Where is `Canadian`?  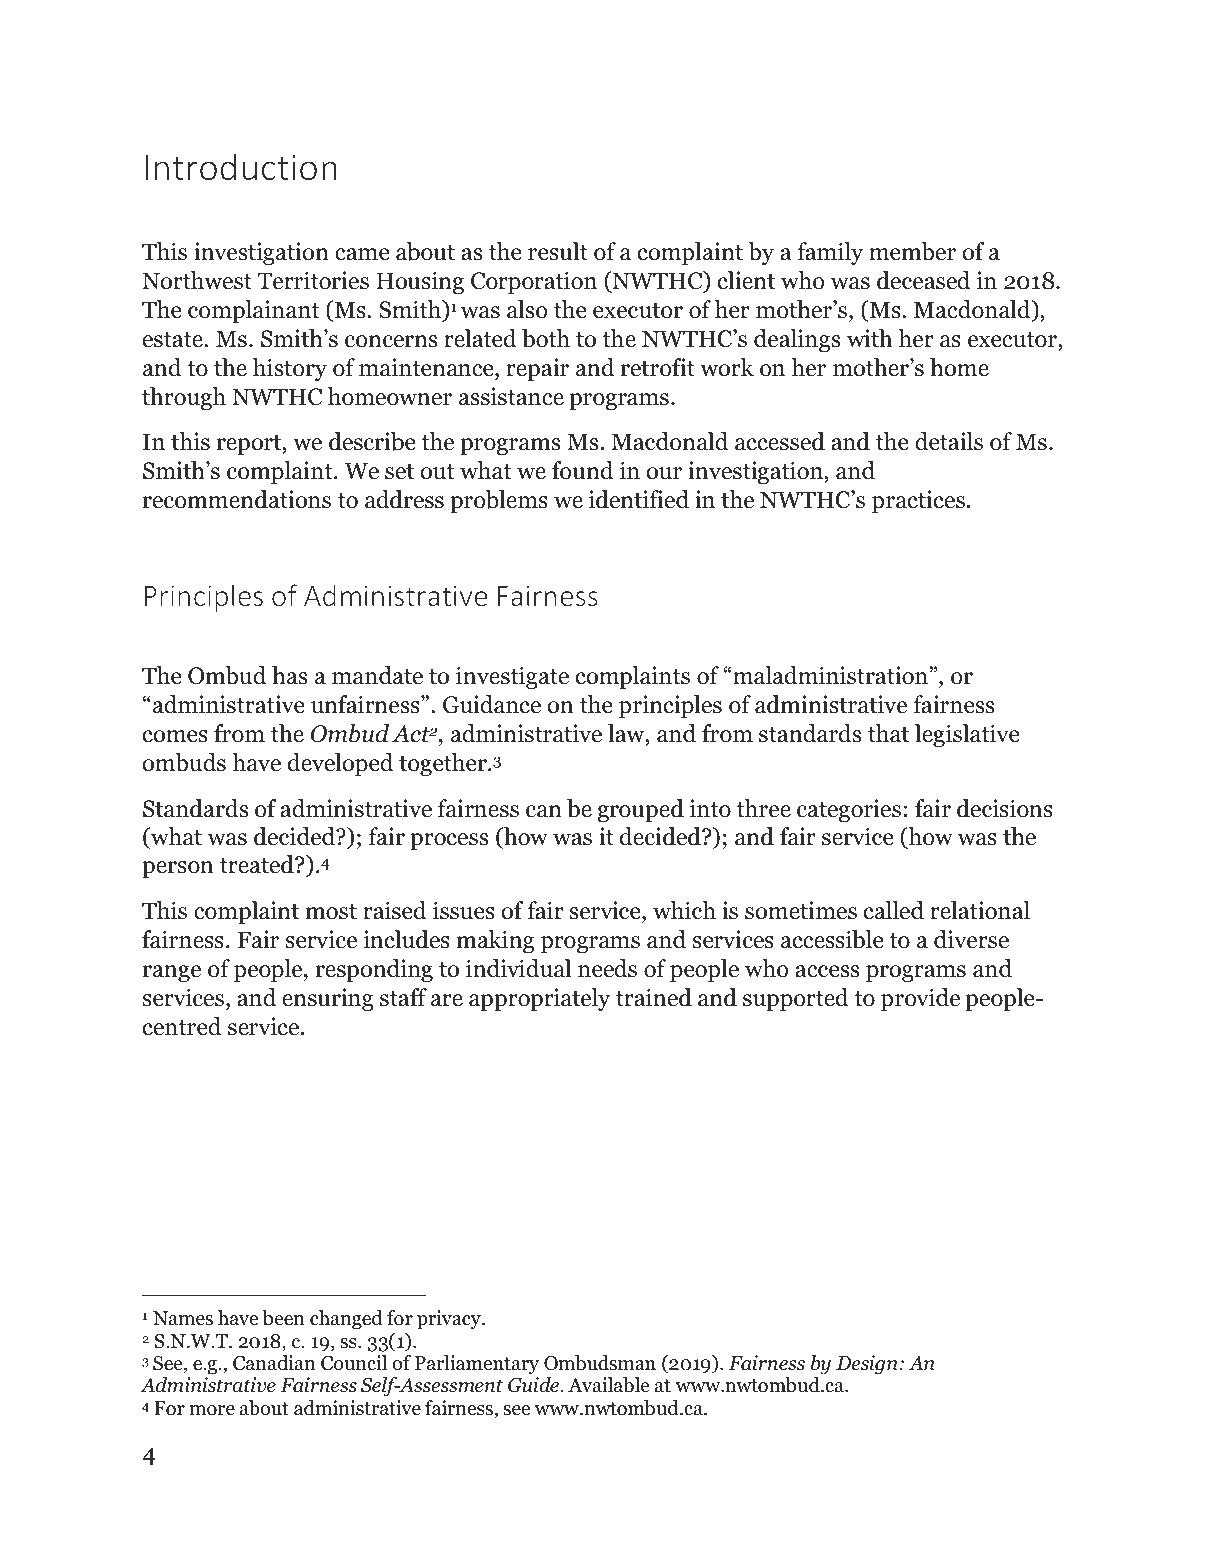
Canadian is located at coordinates (274, 1363).
